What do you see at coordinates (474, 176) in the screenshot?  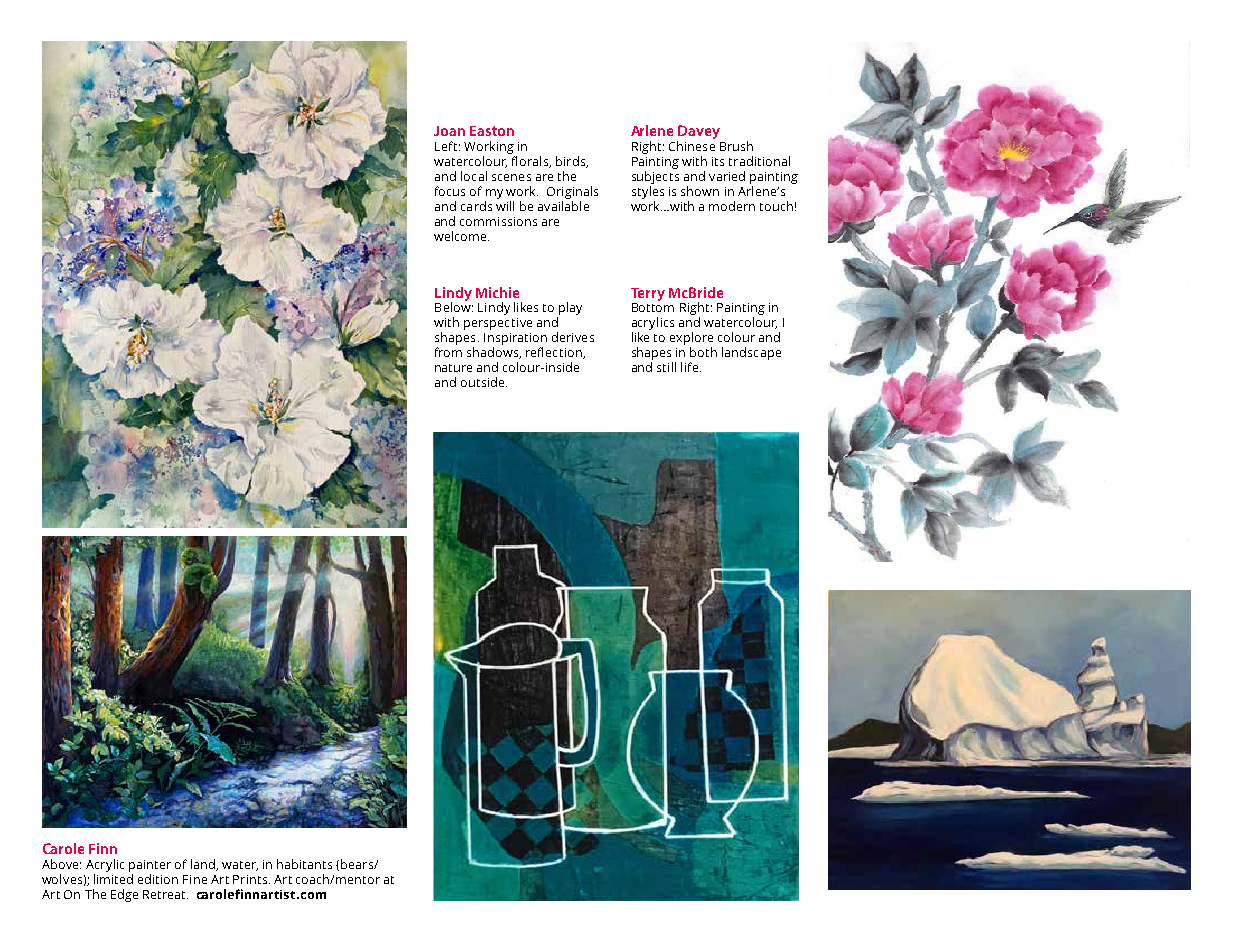 I see `local` at bounding box center [474, 176].
